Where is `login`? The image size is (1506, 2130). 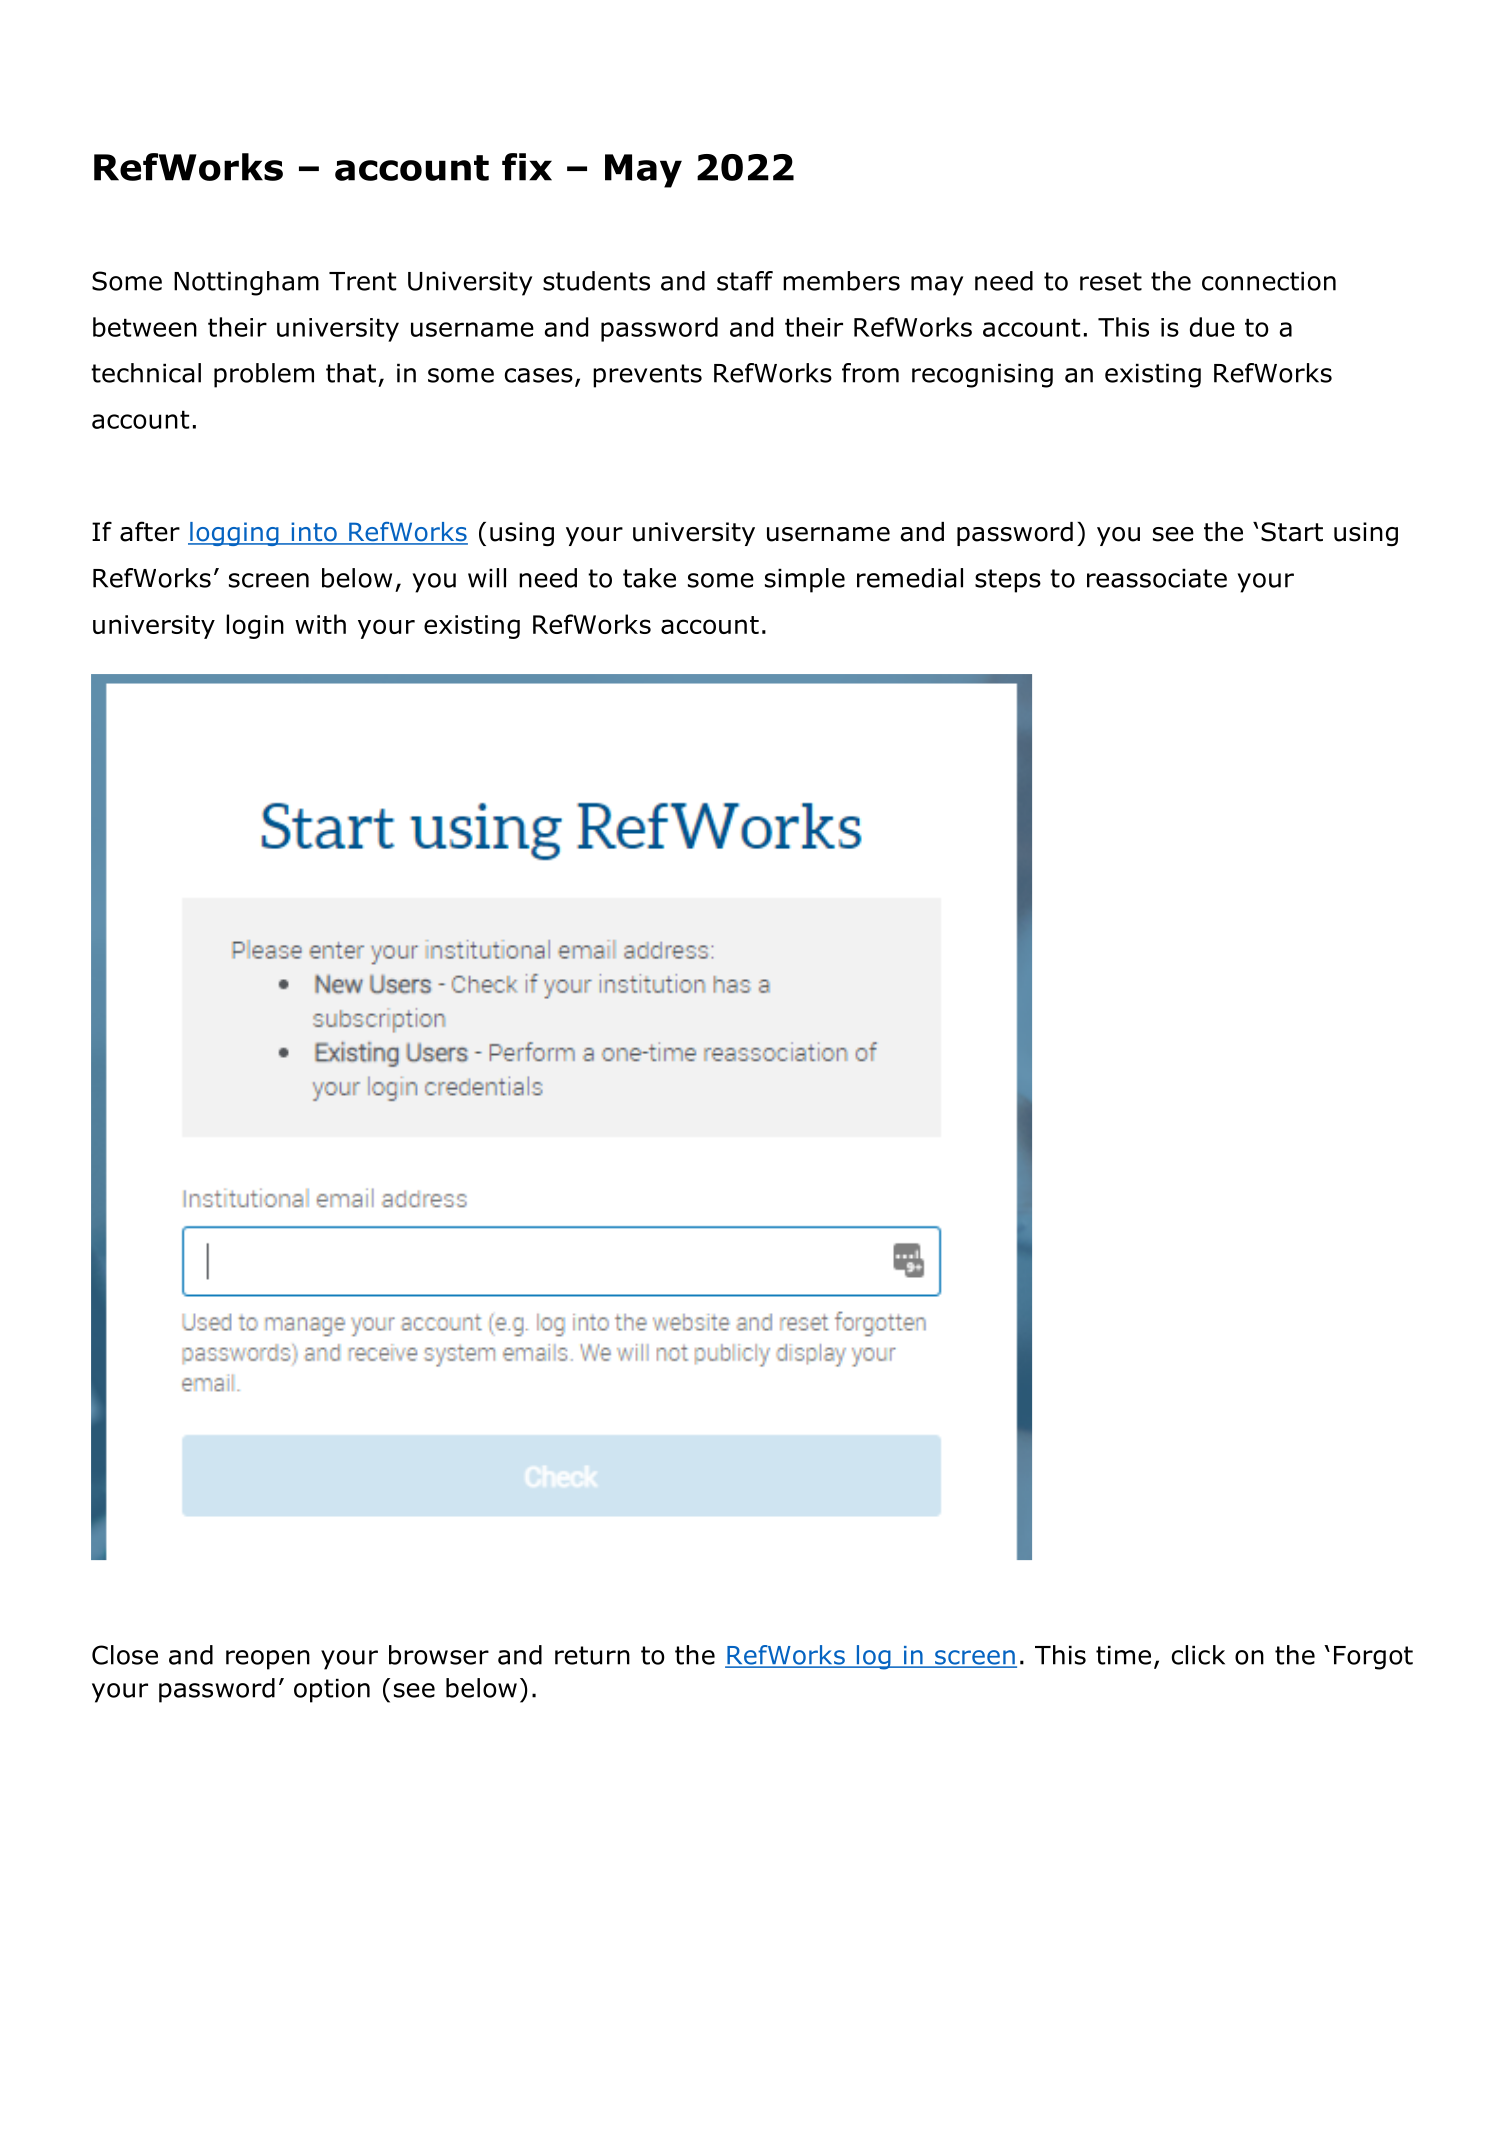 login is located at coordinates (255, 626).
